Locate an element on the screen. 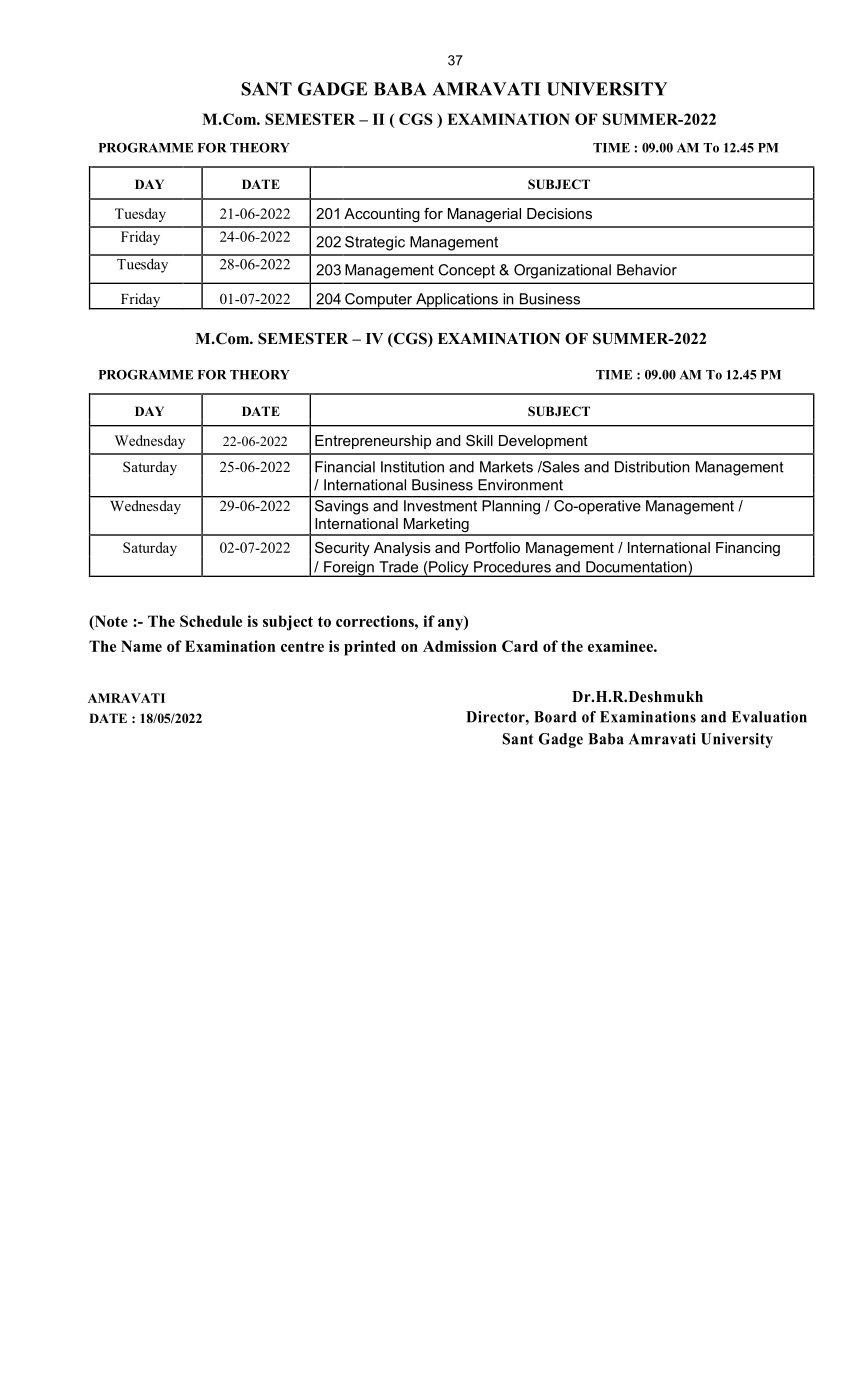 This screenshot has height=1400, width=849. Financial is located at coordinates (345, 467).
